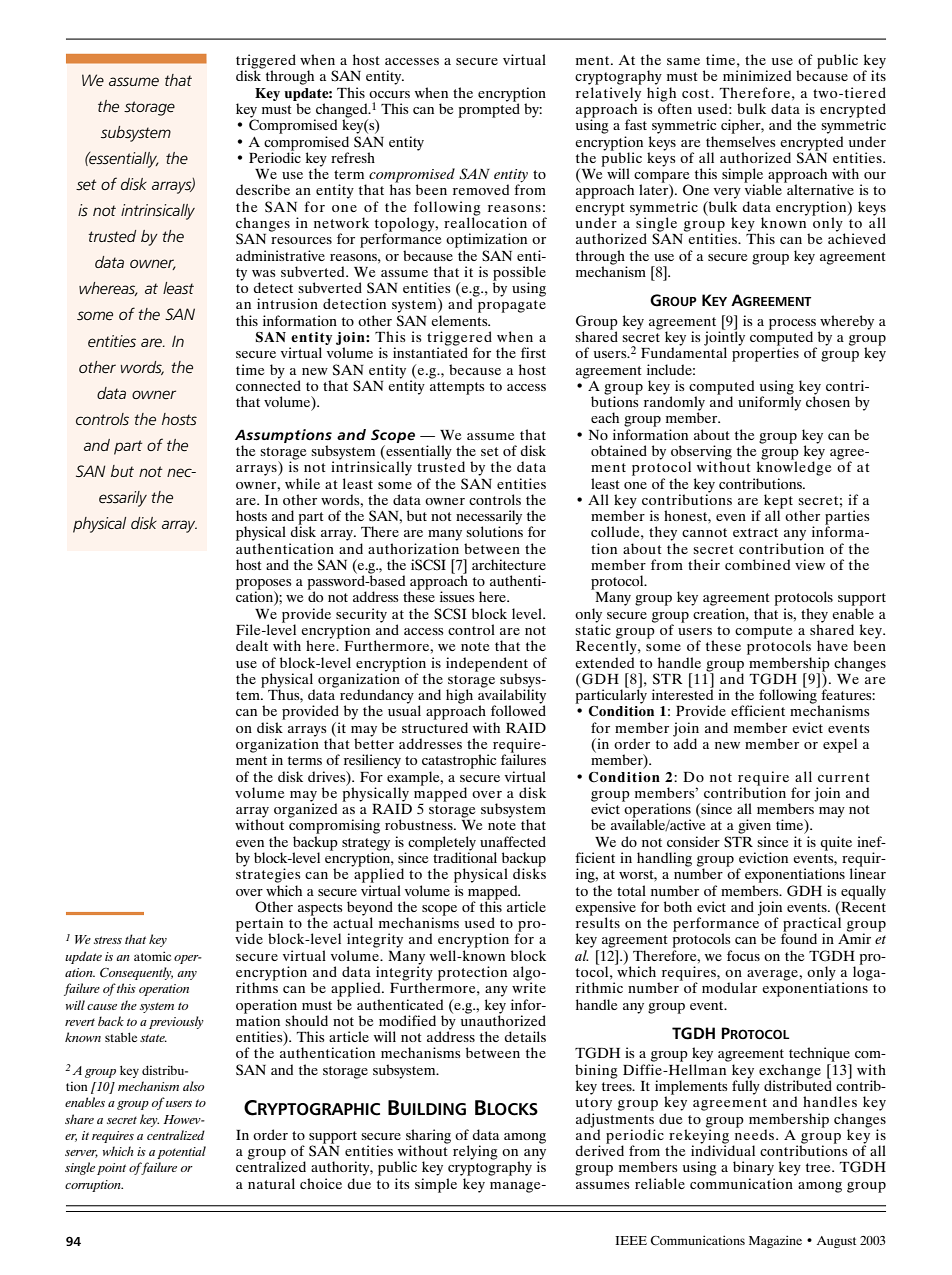 The image size is (952, 1275). I want to click on have, so click(832, 645).
